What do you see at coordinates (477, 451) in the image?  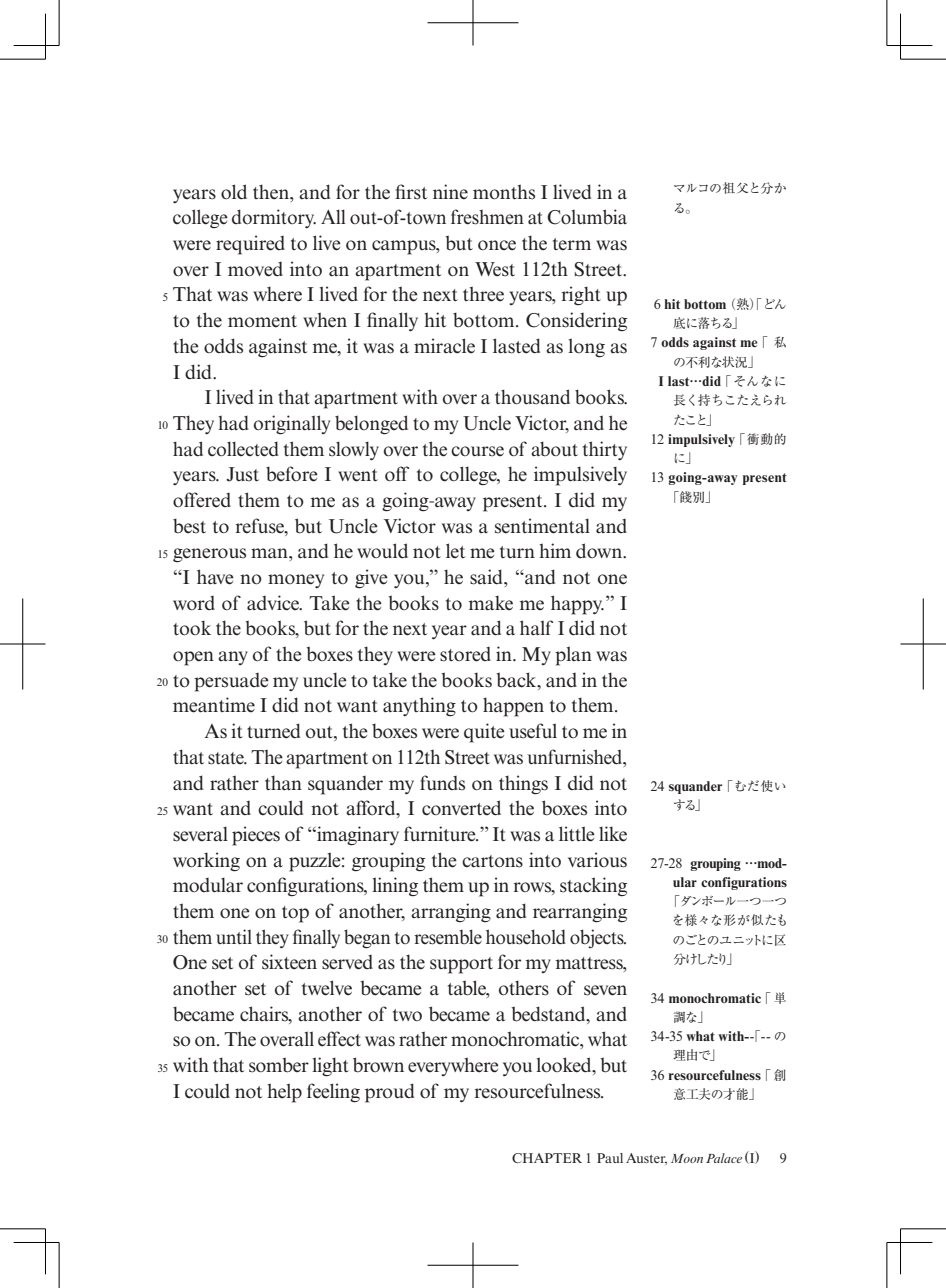 I see `course` at bounding box center [477, 451].
